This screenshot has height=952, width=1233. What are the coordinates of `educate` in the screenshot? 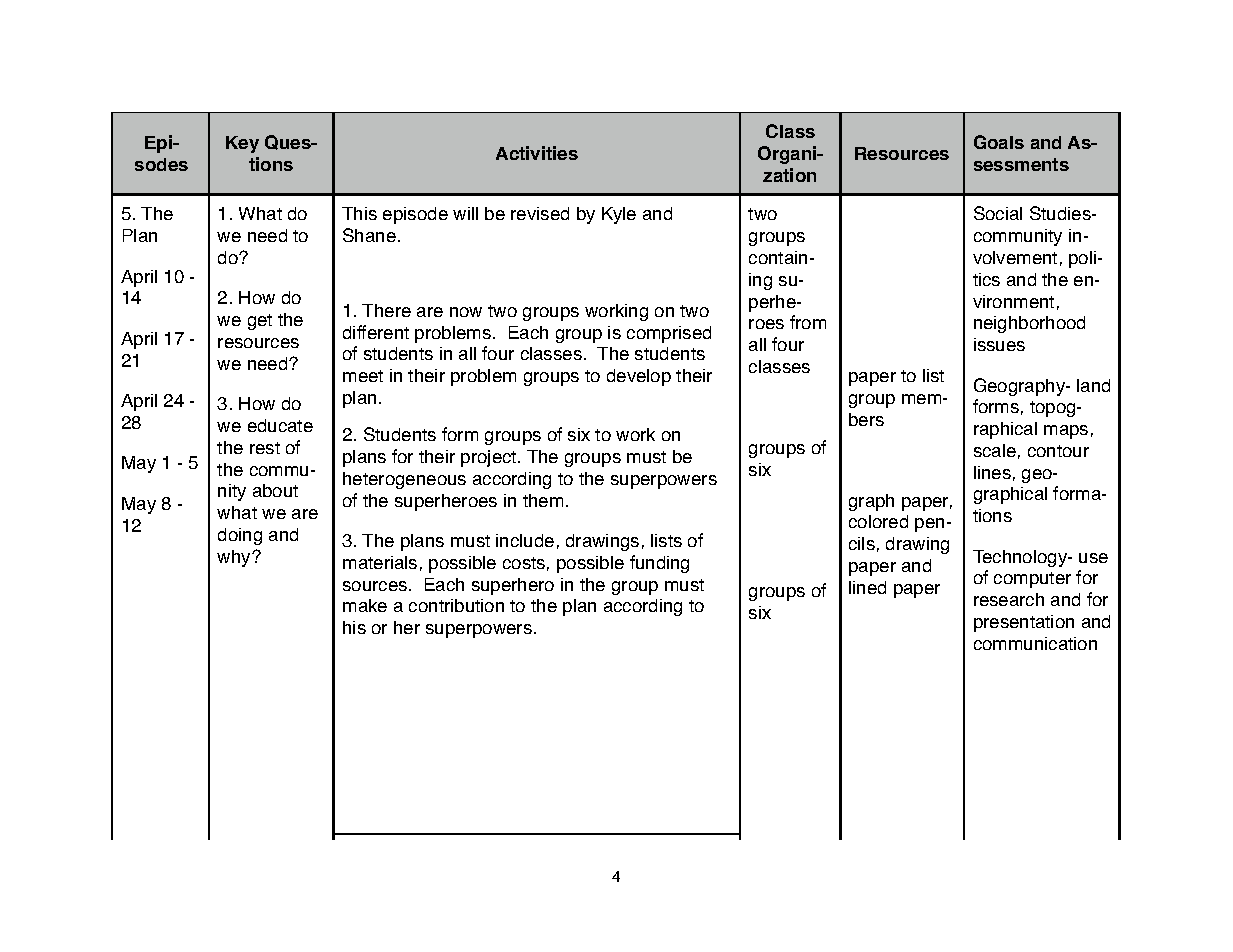 It's located at (280, 425).
